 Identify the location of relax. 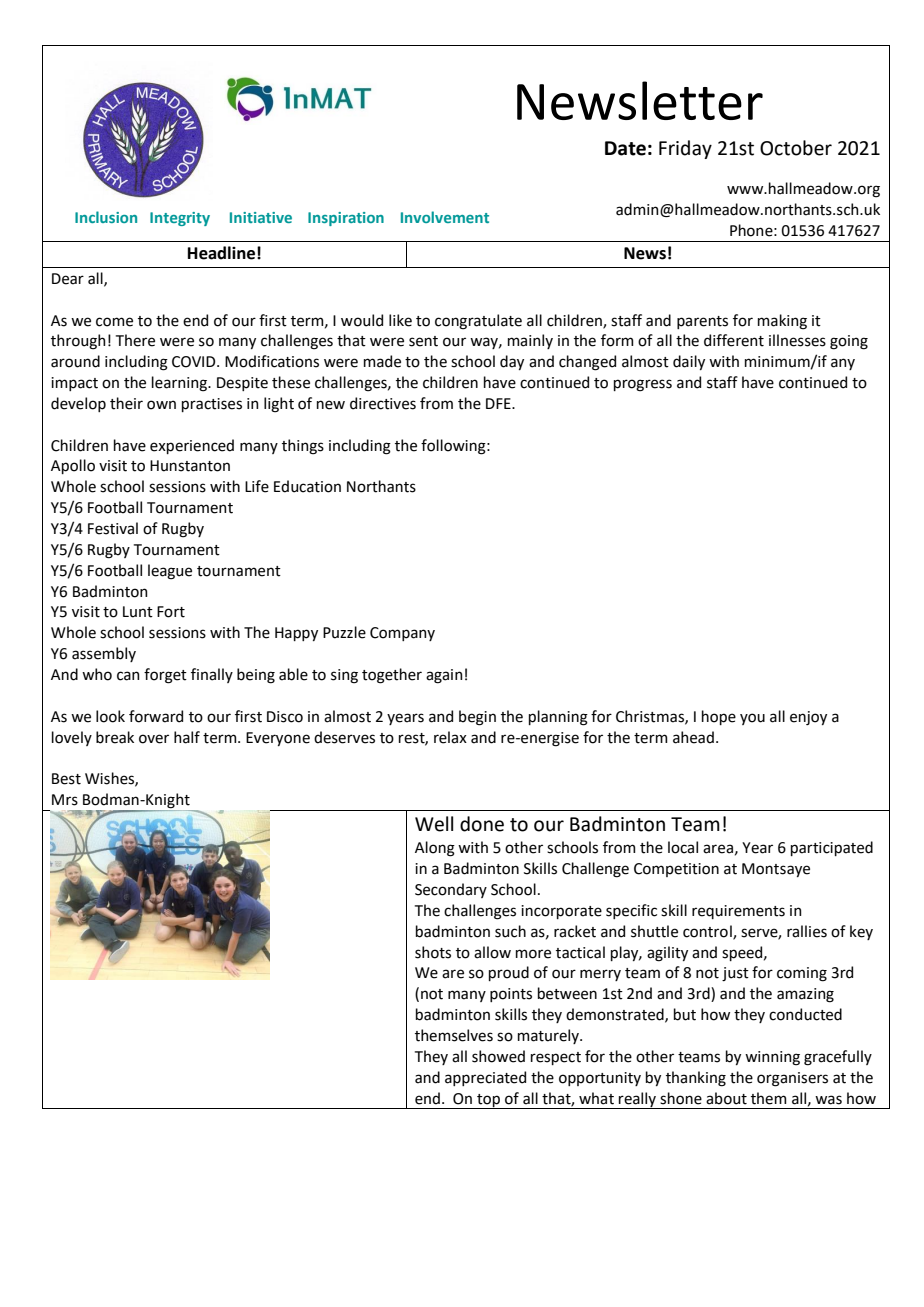
(450, 737).
